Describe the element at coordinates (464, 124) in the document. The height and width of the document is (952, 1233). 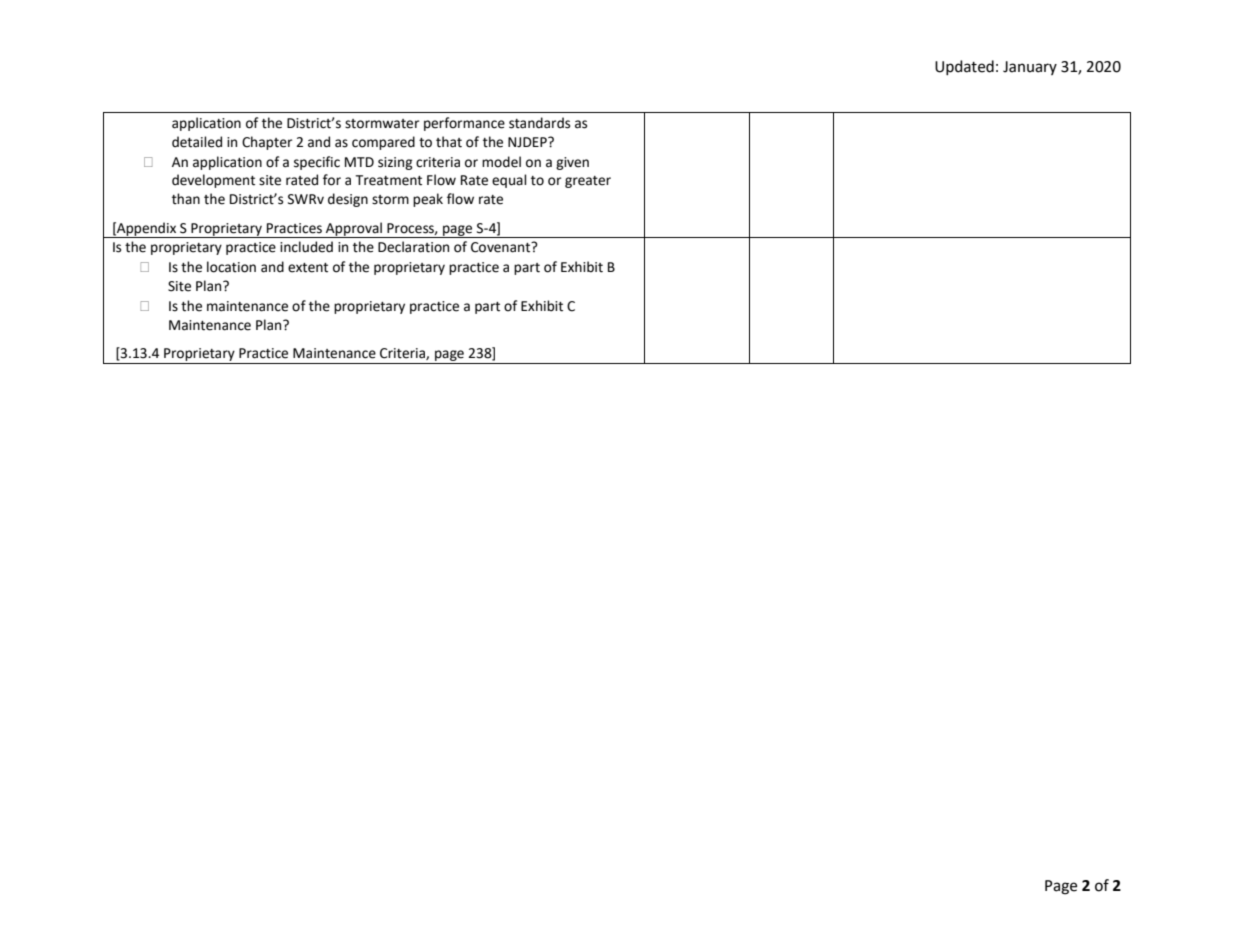
I see `performance` at that location.
